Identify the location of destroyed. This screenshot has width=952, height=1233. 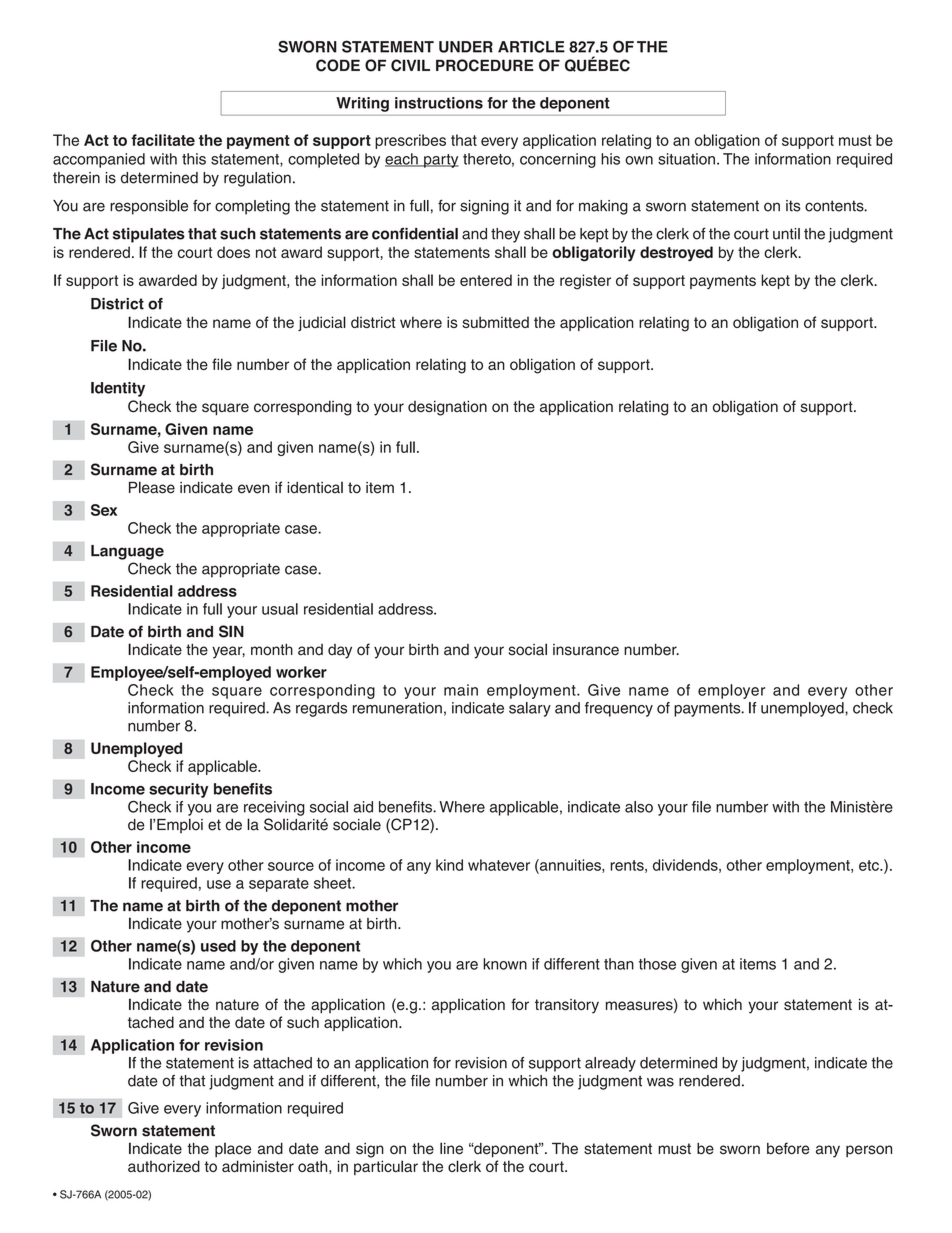
(676, 253).
